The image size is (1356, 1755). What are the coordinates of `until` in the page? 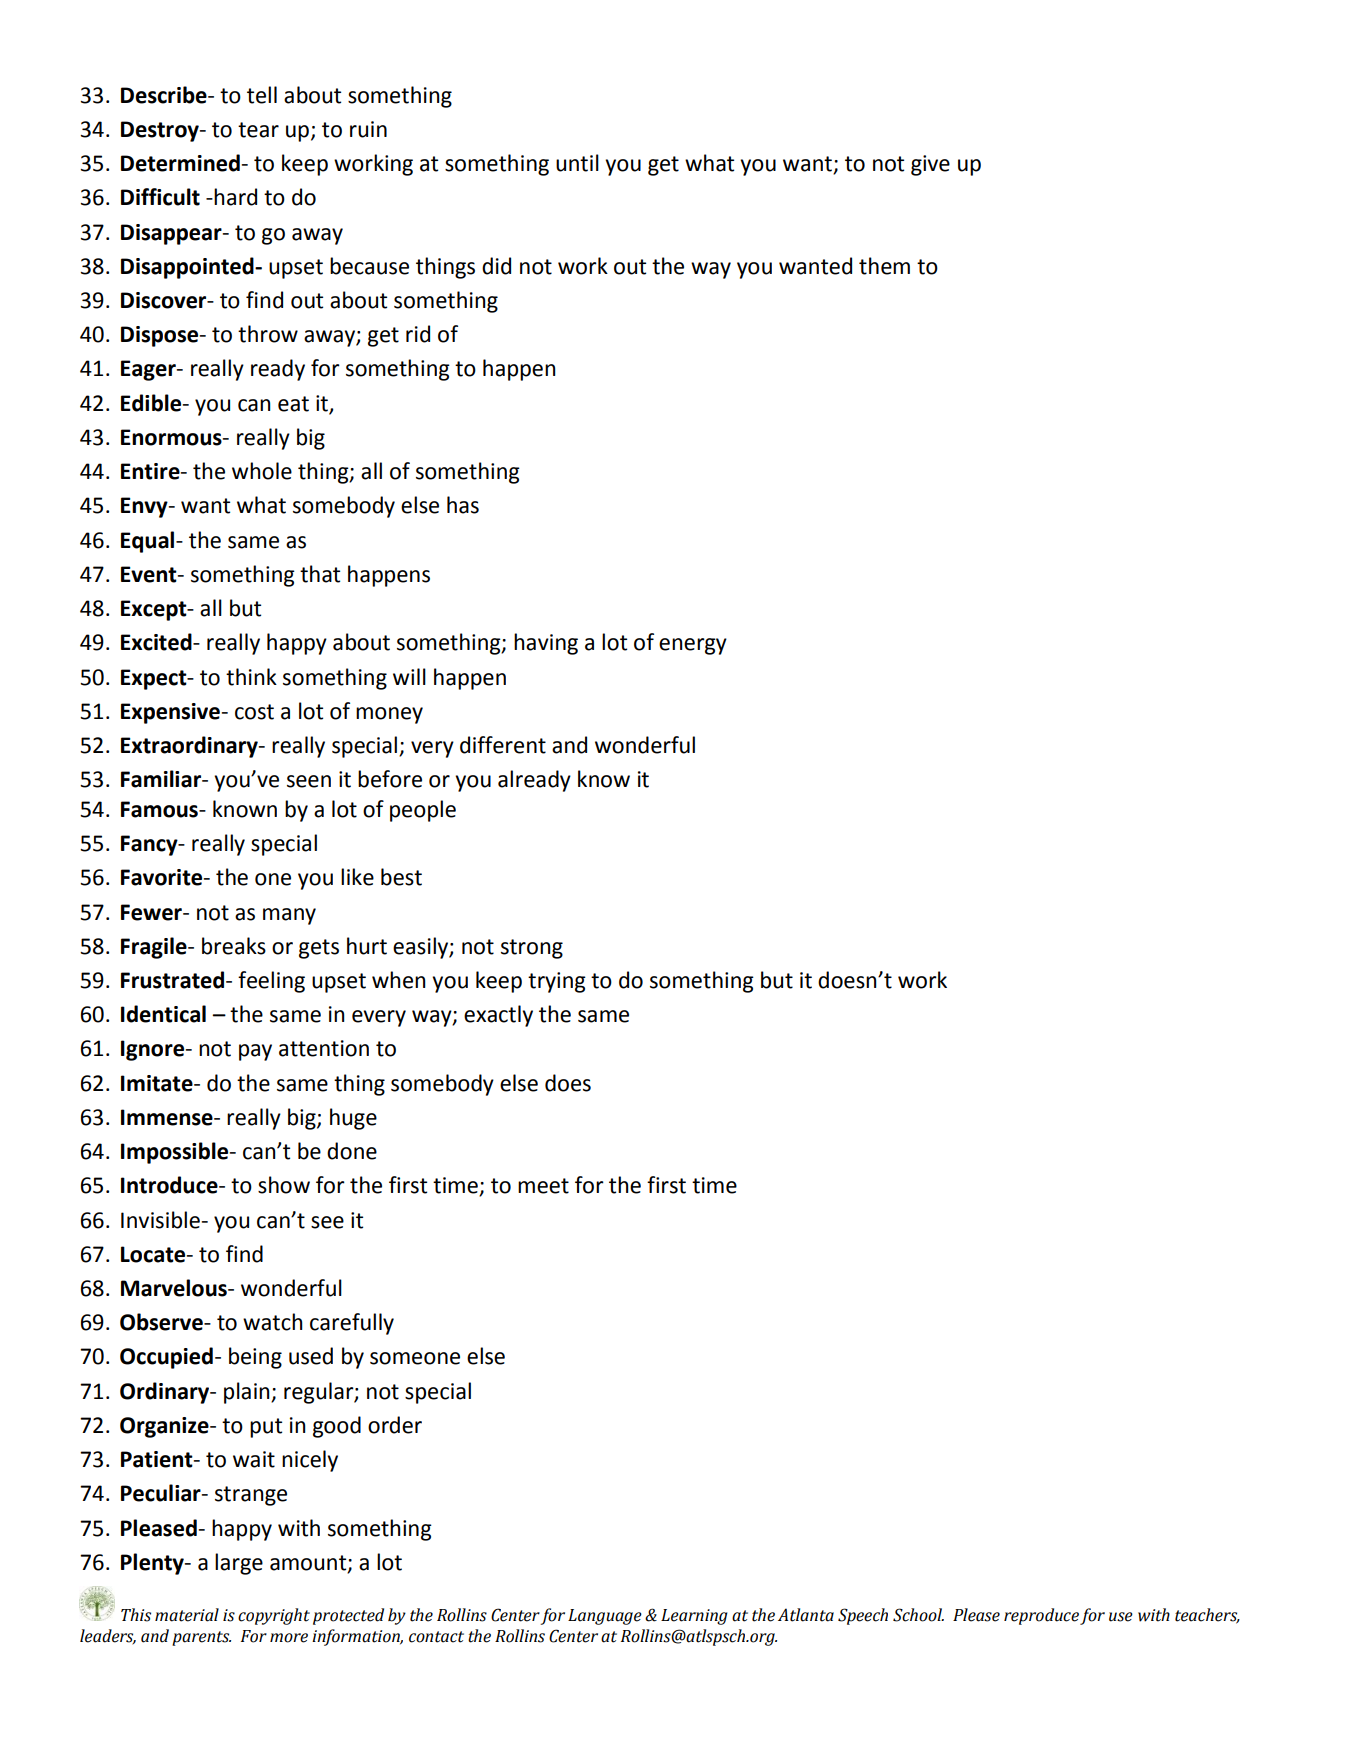 It's located at (577, 163).
